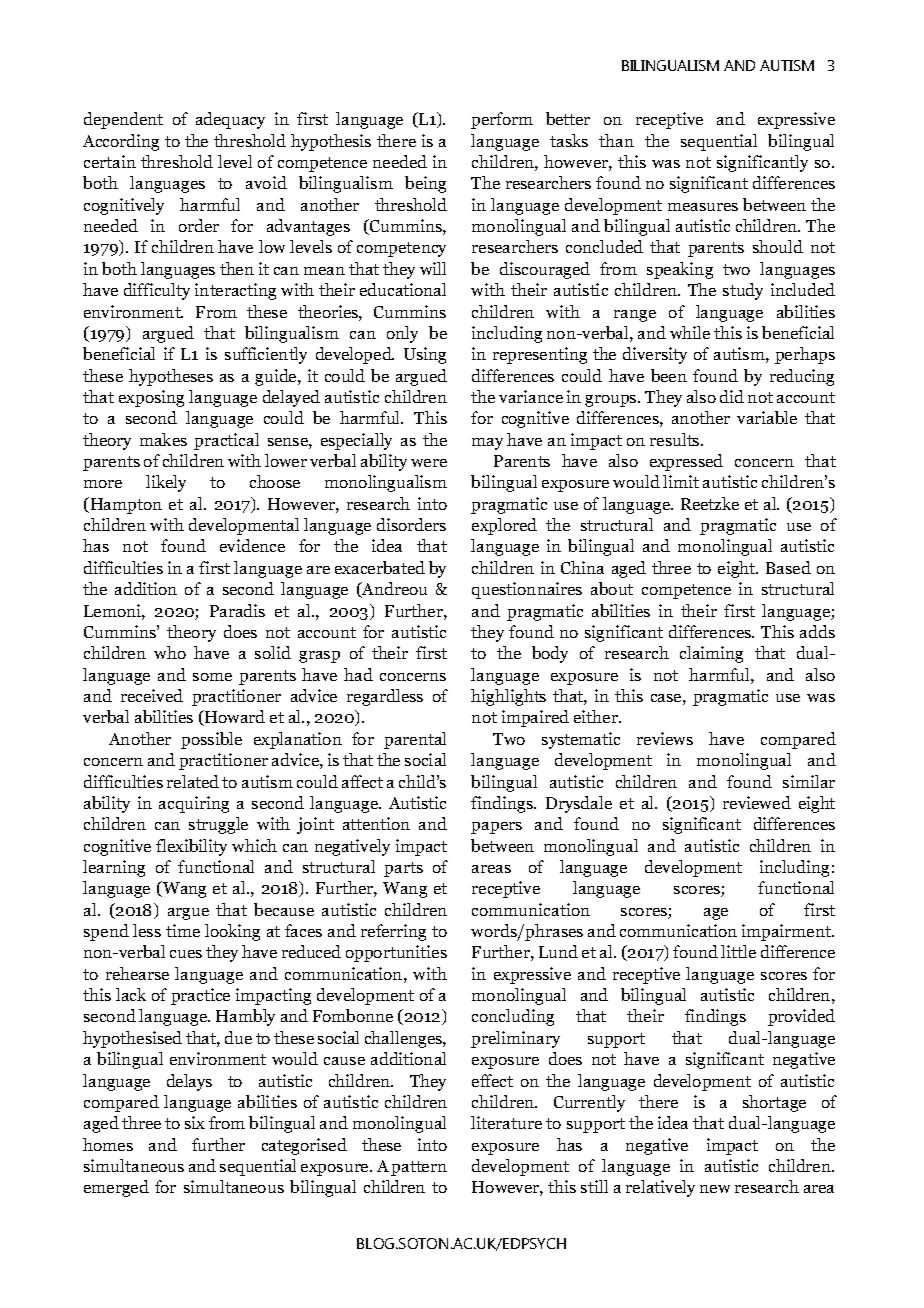  What do you see at coordinates (504, 526) in the page?
I see `explored` at bounding box center [504, 526].
